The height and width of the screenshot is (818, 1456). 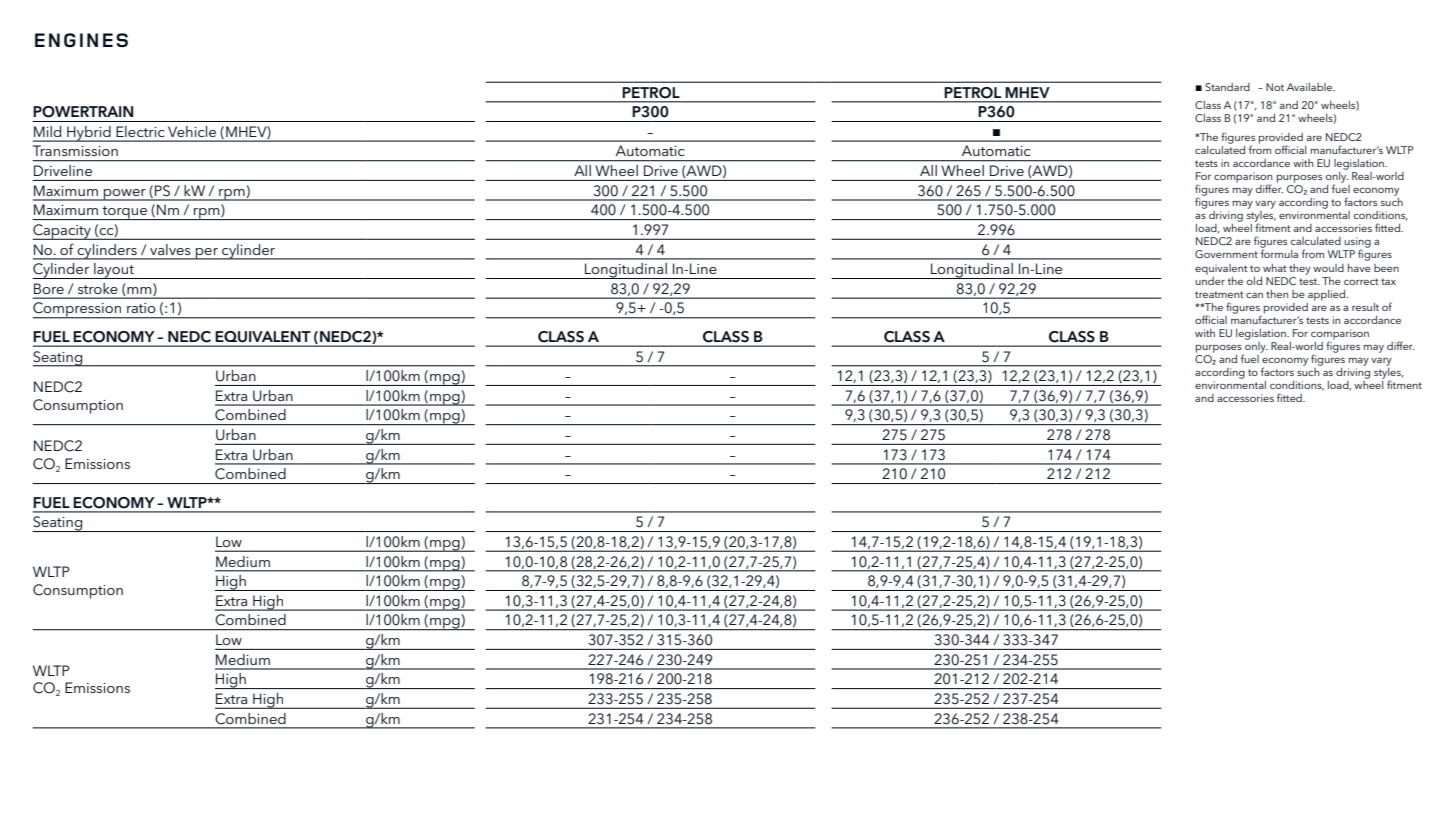 I want to click on Transmission, so click(x=75, y=150).
